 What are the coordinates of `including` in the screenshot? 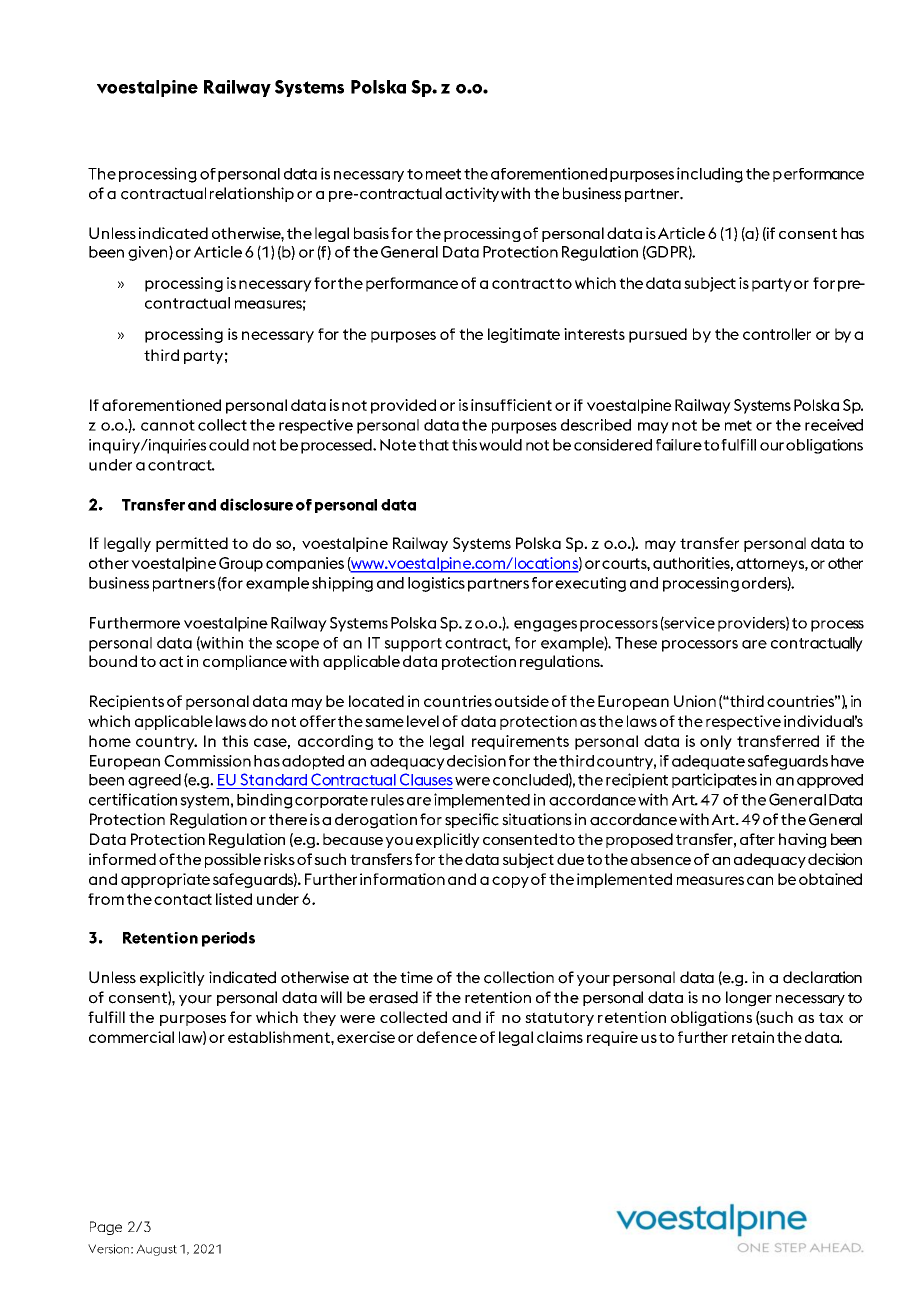 It's located at (710, 175).
